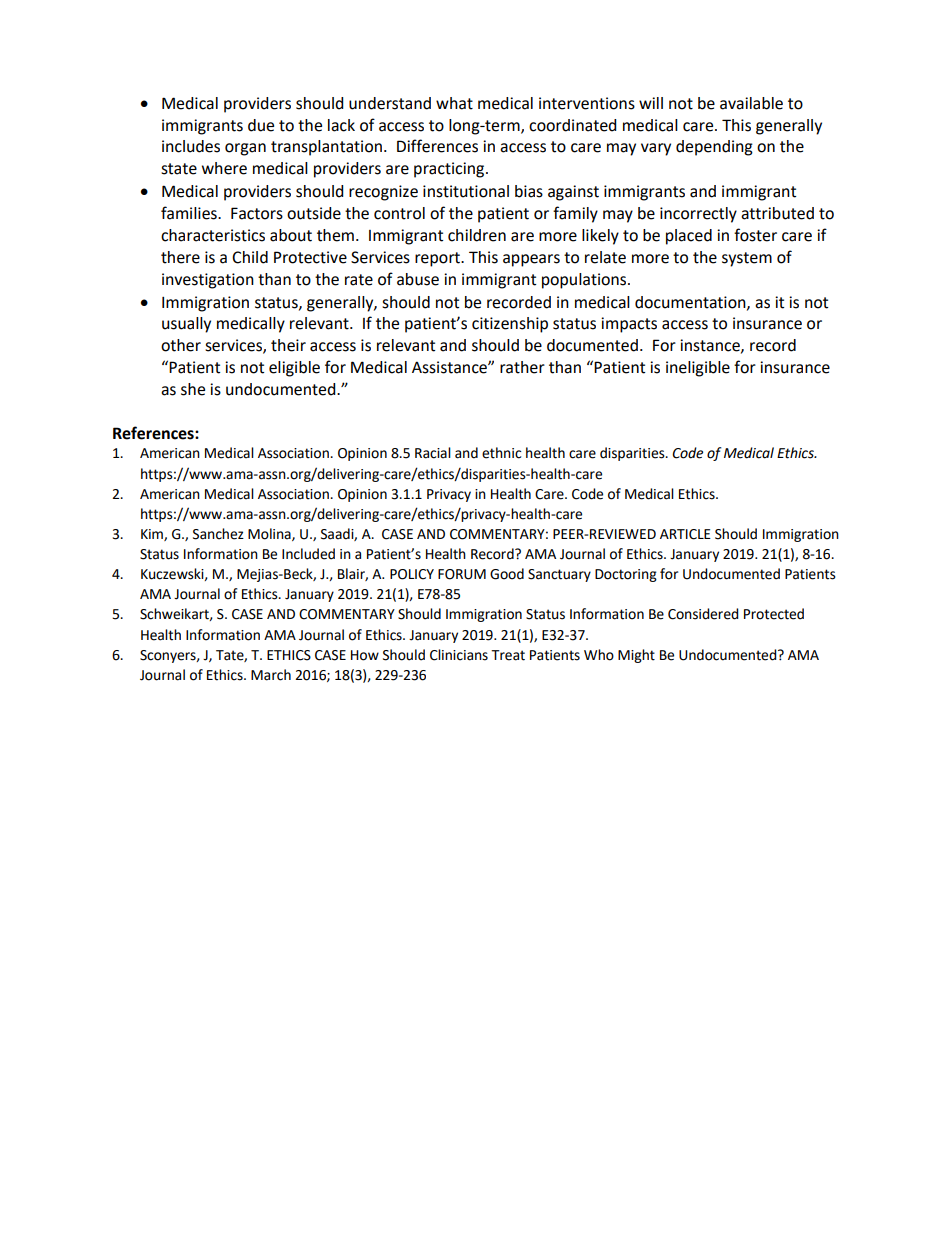 The image size is (952, 1233). What do you see at coordinates (636, 656) in the image?
I see `Might` at bounding box center [636, 656].
